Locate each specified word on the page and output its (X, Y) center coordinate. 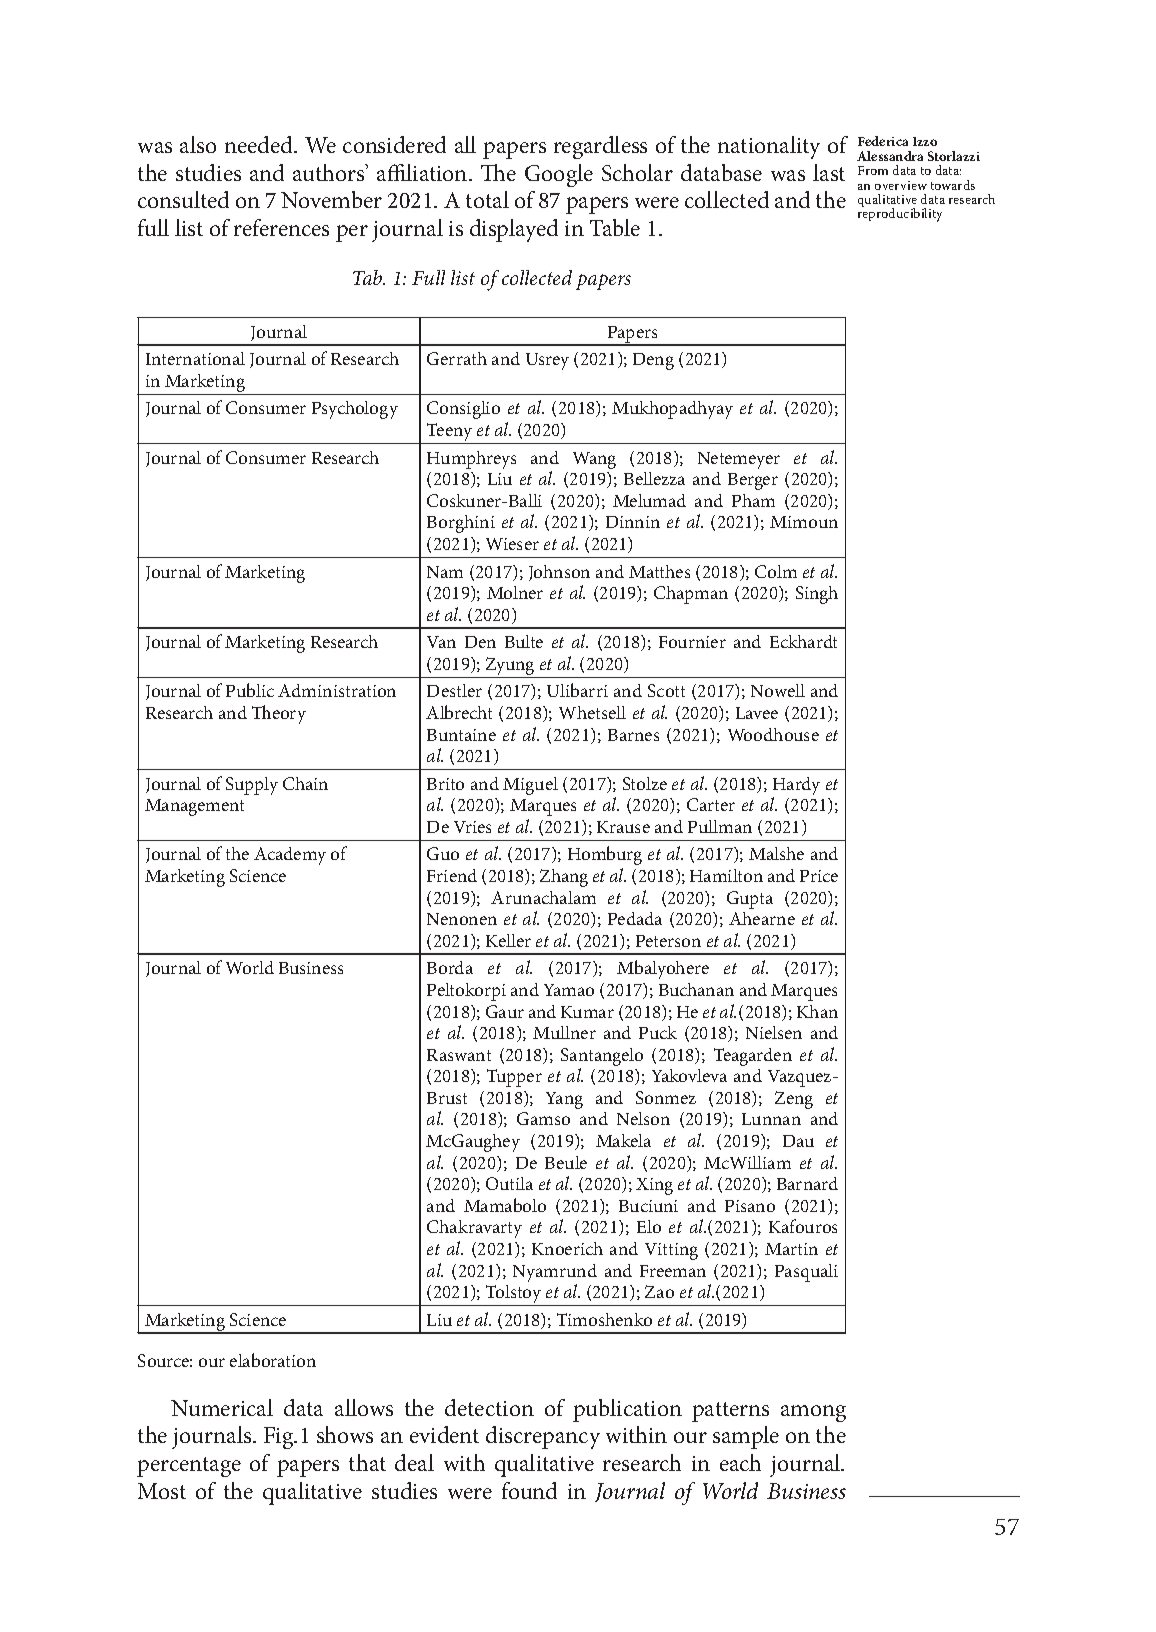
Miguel (530, 786)
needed (260, 144)
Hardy (796, 787)
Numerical (222, 1407)
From (873, 170)
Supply (252, 786)
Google (559, 175)
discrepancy (543, 1437)
